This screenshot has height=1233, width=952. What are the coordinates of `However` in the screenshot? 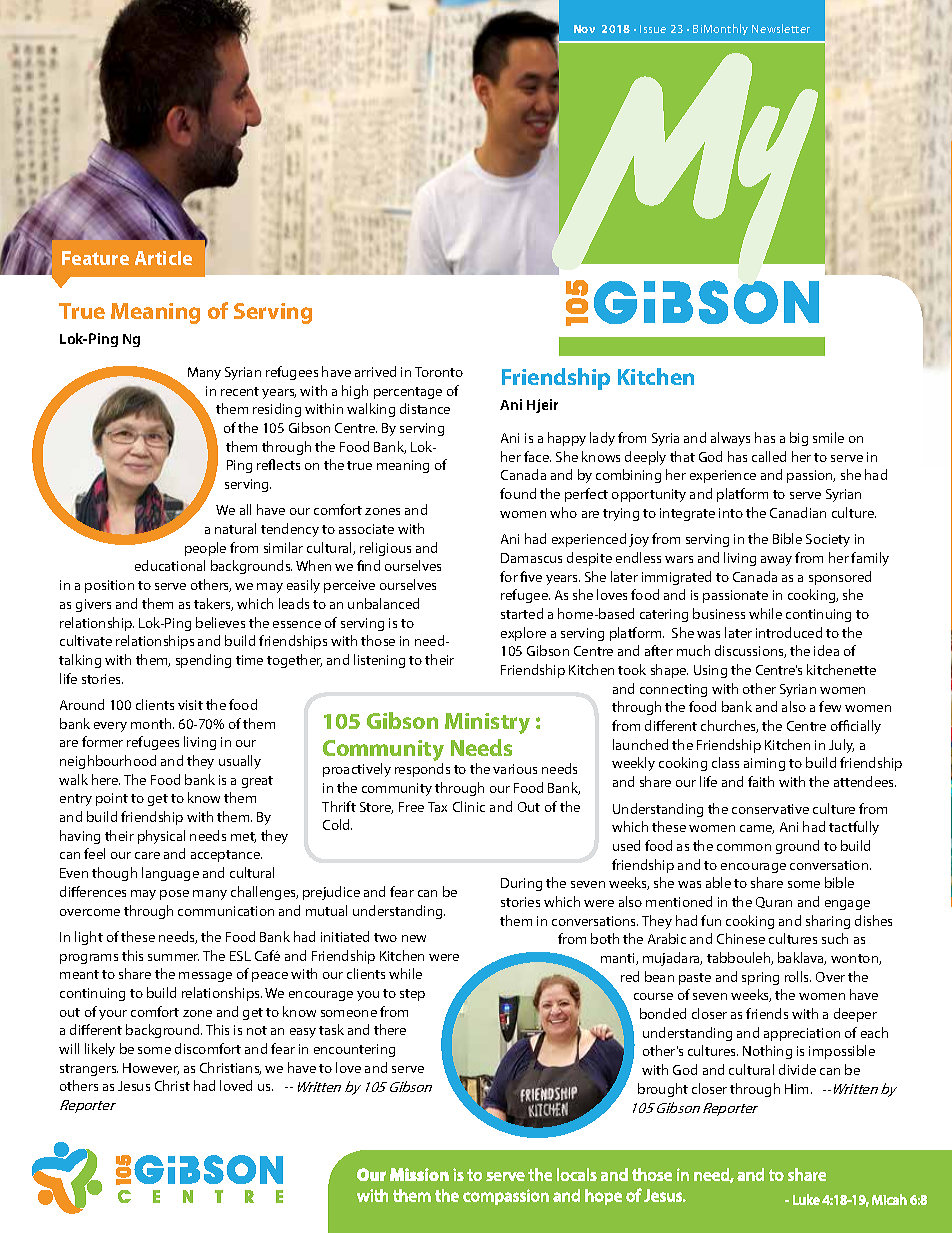 It's located at (151, 1069).
